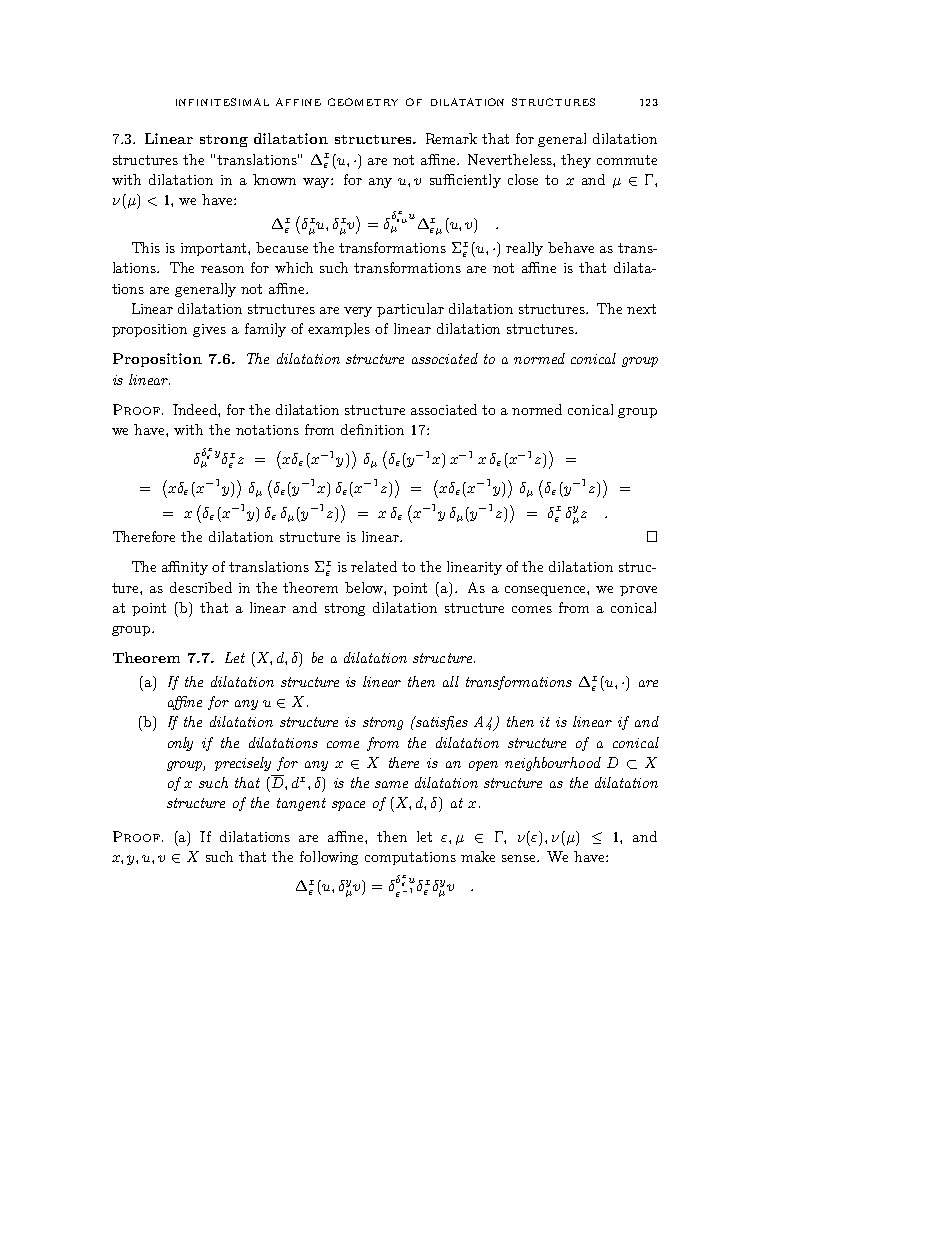 The height and width of the page is (1233, 952). Describe the element at coordinates (638, 591) in the page. I see `prove` at that location.
